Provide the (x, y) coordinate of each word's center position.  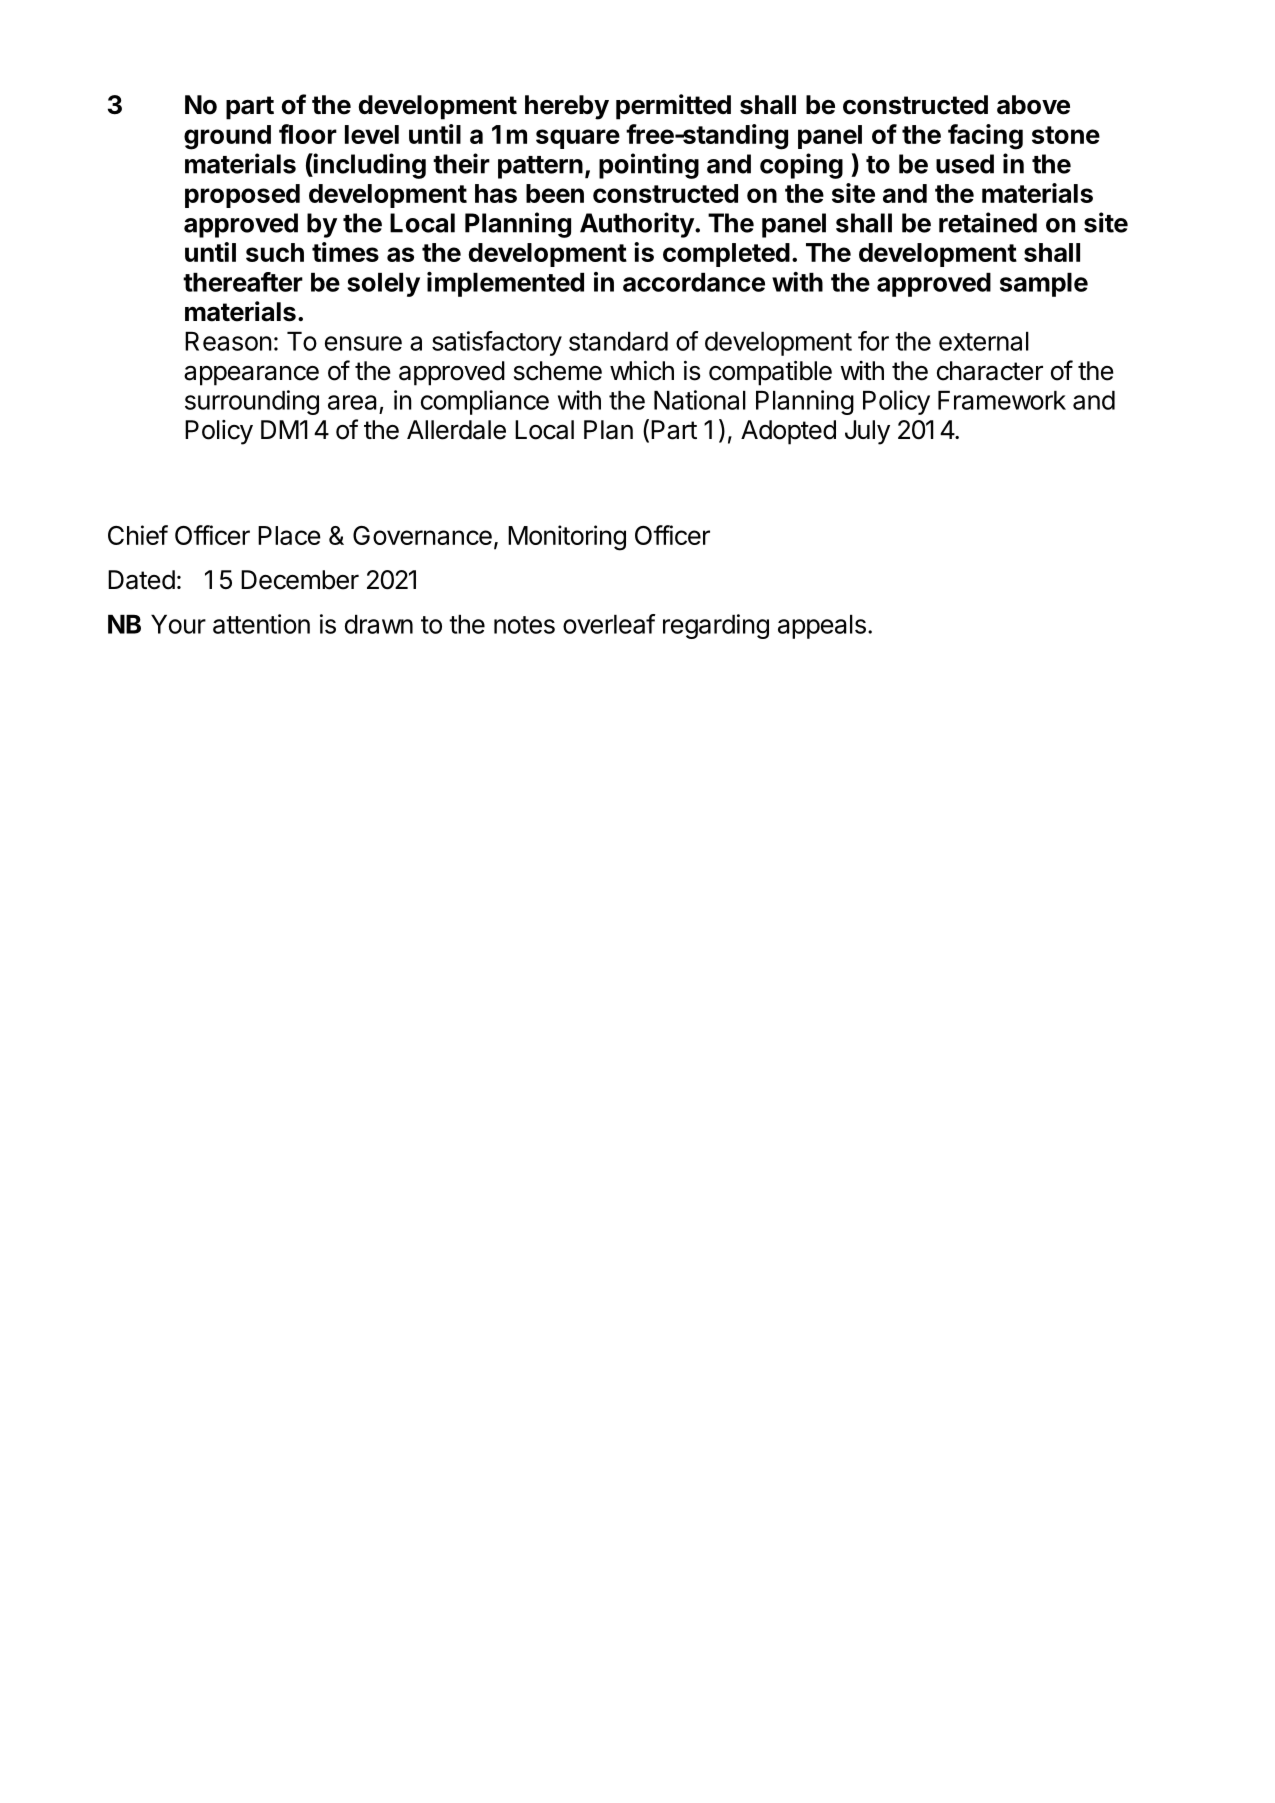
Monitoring (567, 538)
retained (988, 222)
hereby (567, 107)
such (275, 252)
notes (524, 625)
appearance (251, 375)
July (867, 432)
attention (261, 624)
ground (227, 137)
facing (985, 137)
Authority (638, 225)
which (642, 370)
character (990, 371)
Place (289, 535)
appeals (822, 627)
